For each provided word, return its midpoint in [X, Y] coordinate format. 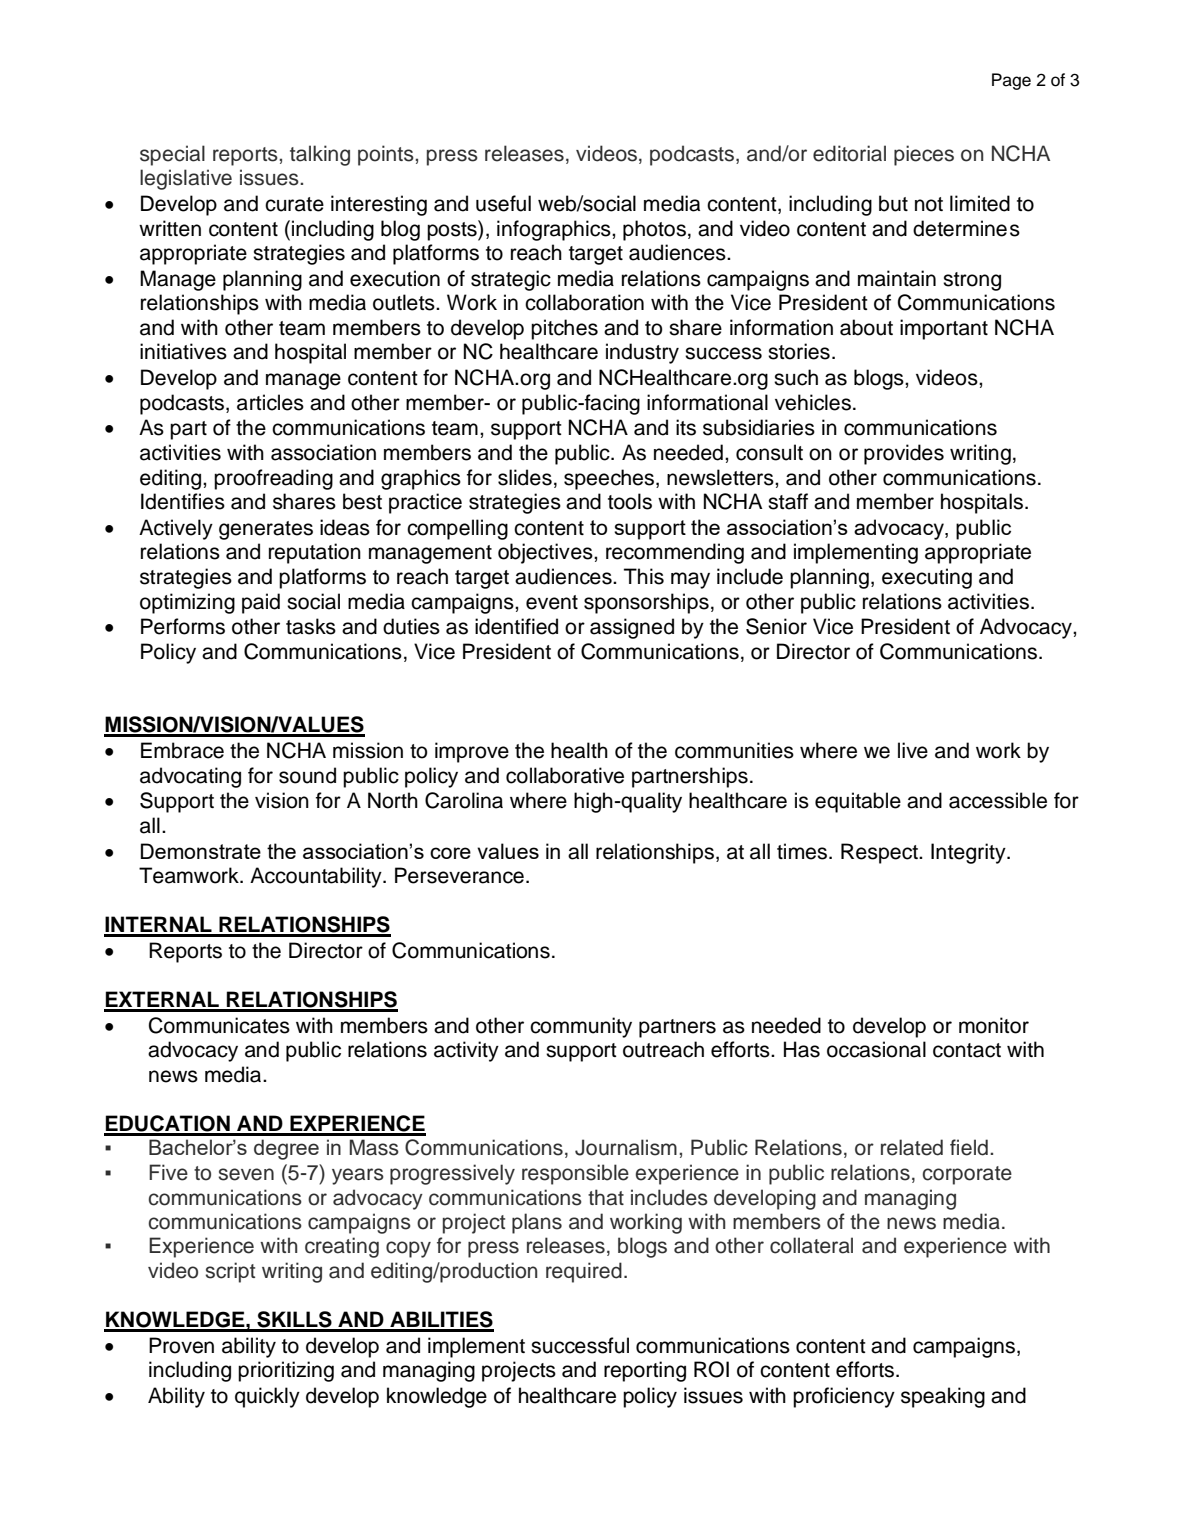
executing [927, 578]
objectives [546, 553]
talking [320, 155]
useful [503, 203]
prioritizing [286, 1371]
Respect [880, 853]
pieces [924, 155]
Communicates [219, 1025]
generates [266, 530]
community [581, 1027]
